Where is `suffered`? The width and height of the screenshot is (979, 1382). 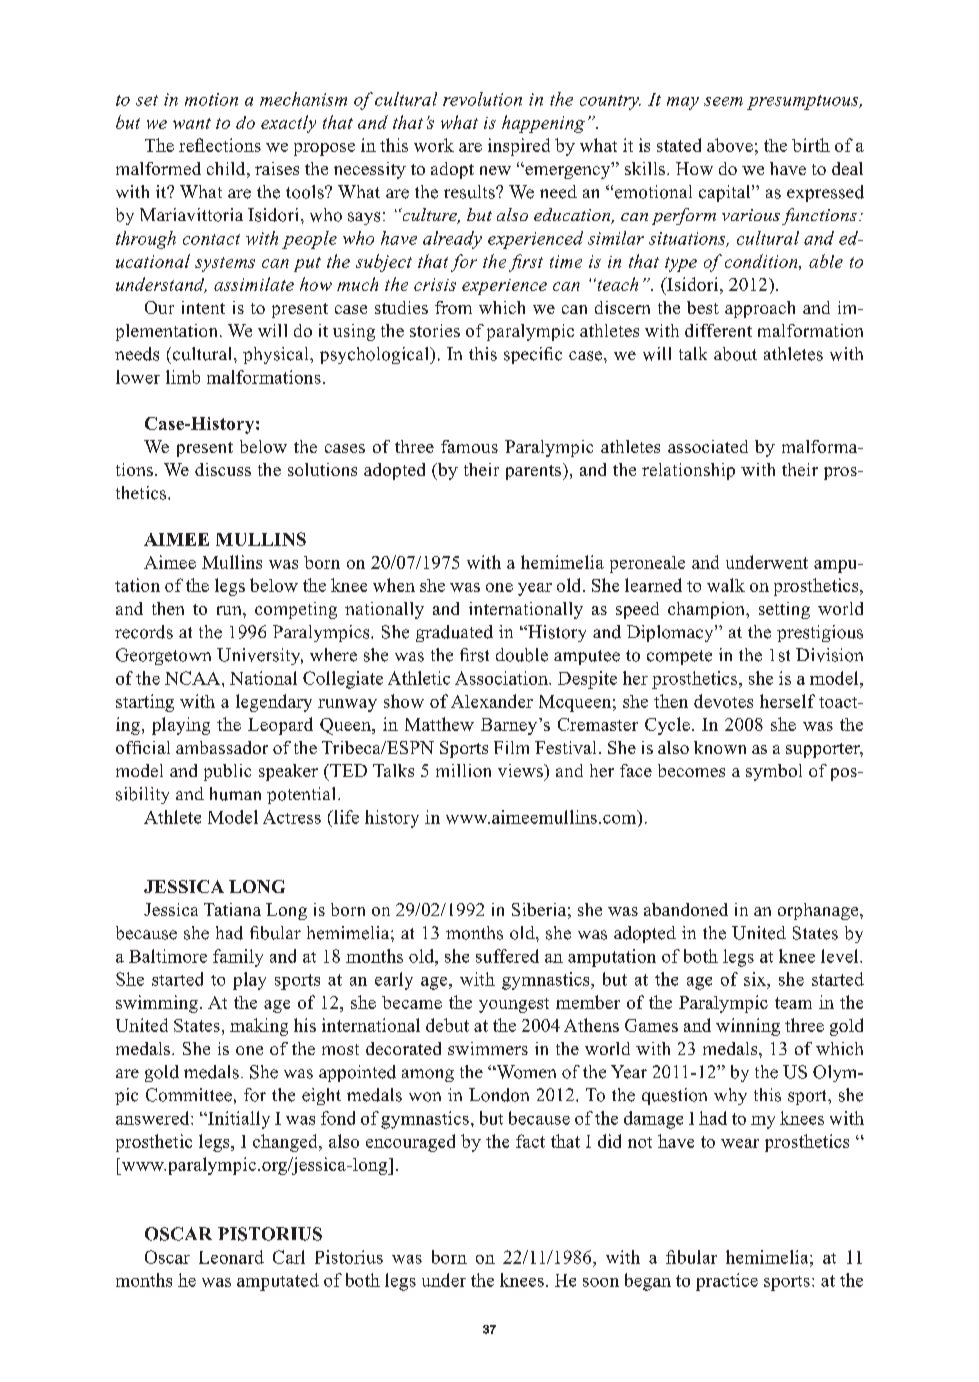
suffered is located at coordinates (507, 956).
